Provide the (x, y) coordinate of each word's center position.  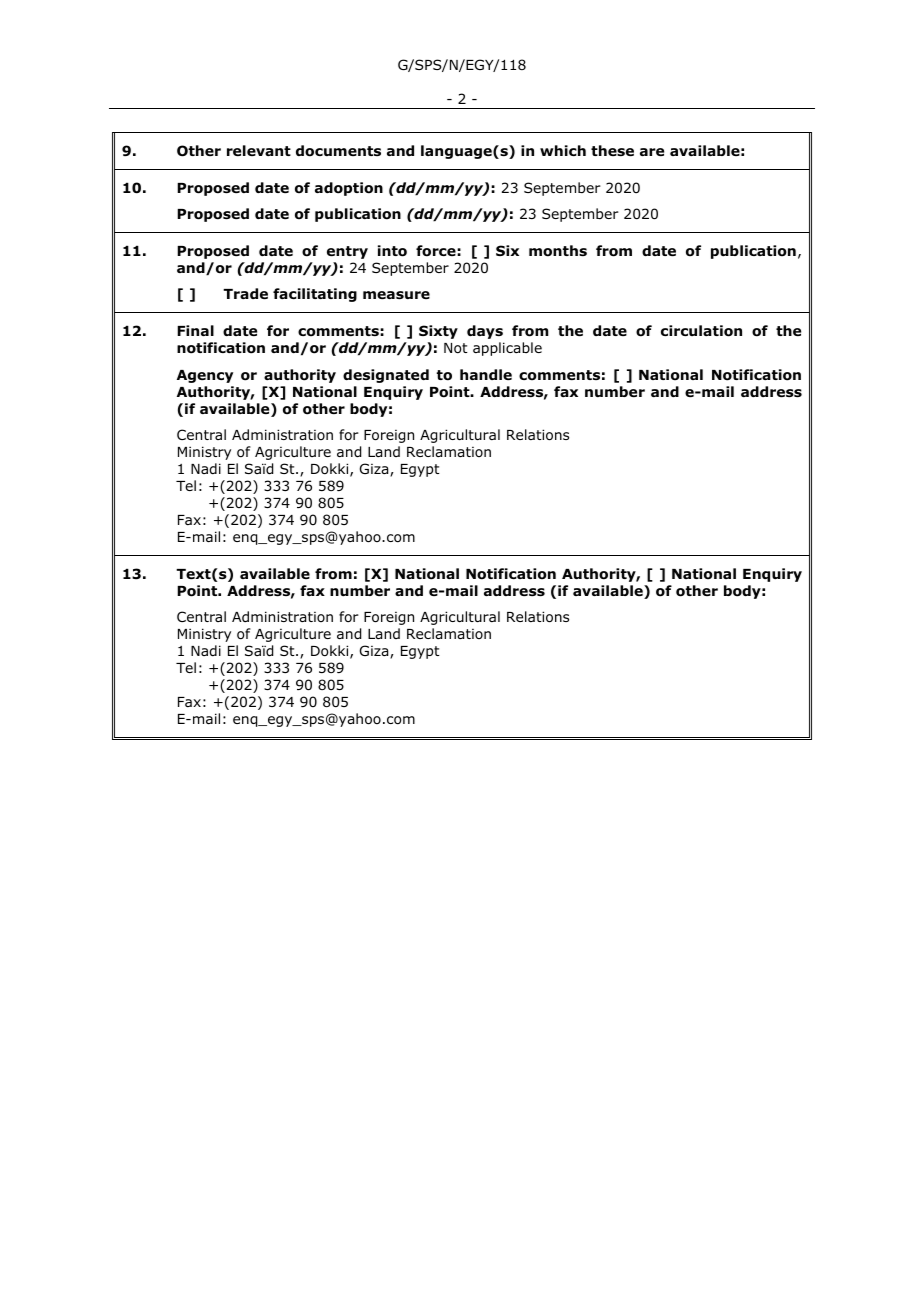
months (558, 251)
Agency (205, 376)
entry (347, 252)
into (392, 251)
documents (338, 151)
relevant (259, 150)
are (652, 152)
